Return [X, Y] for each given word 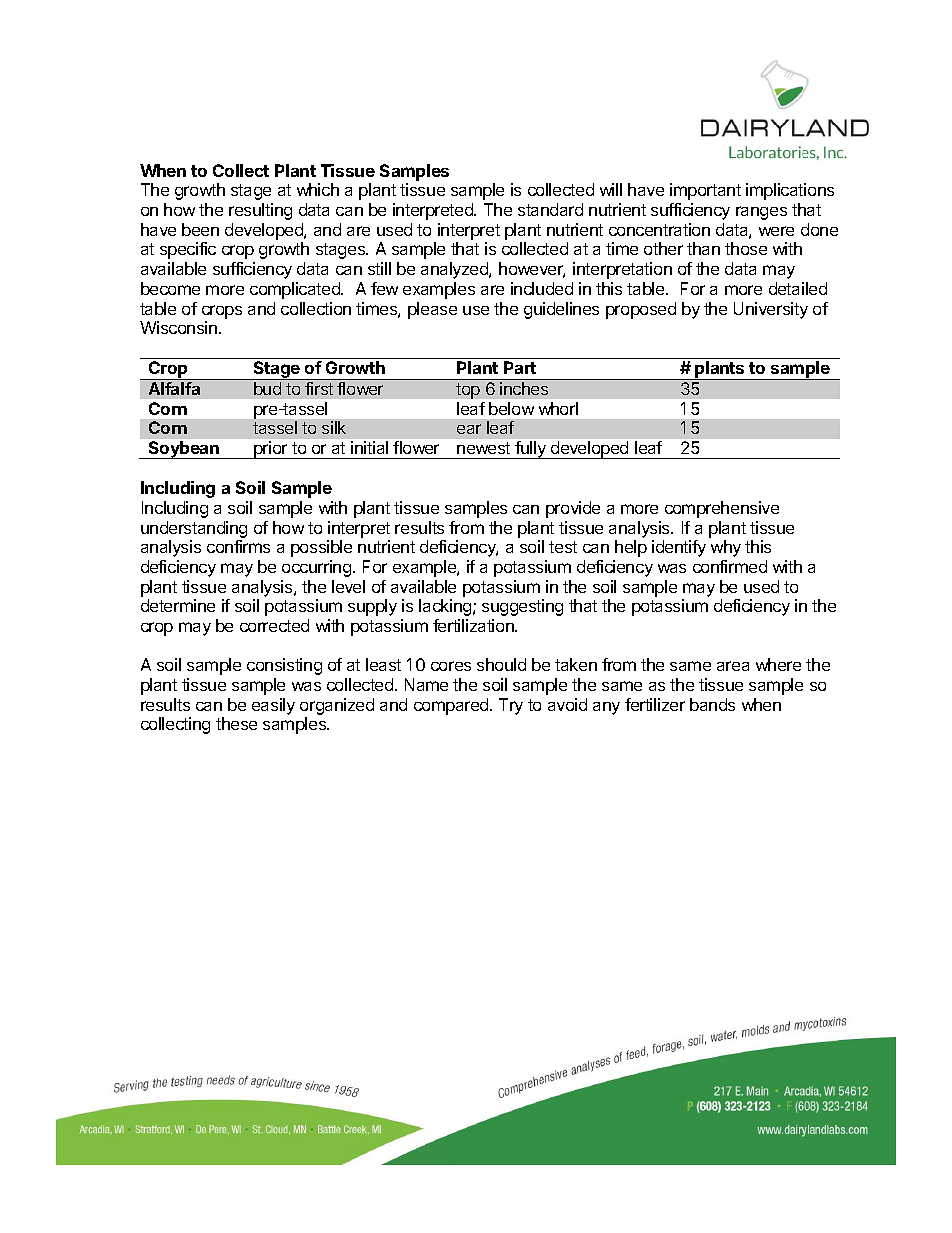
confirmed [730, 566]
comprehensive [722, 509]
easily [273, 706]
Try [511, 706]
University [771, 310]
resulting [260, 211]
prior [271, 450]
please [432, 310]
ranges [761, 213]
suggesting [522, 607]
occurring [318, 568]
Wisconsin [178, 327]
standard [550, 209]
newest [483, 448]
